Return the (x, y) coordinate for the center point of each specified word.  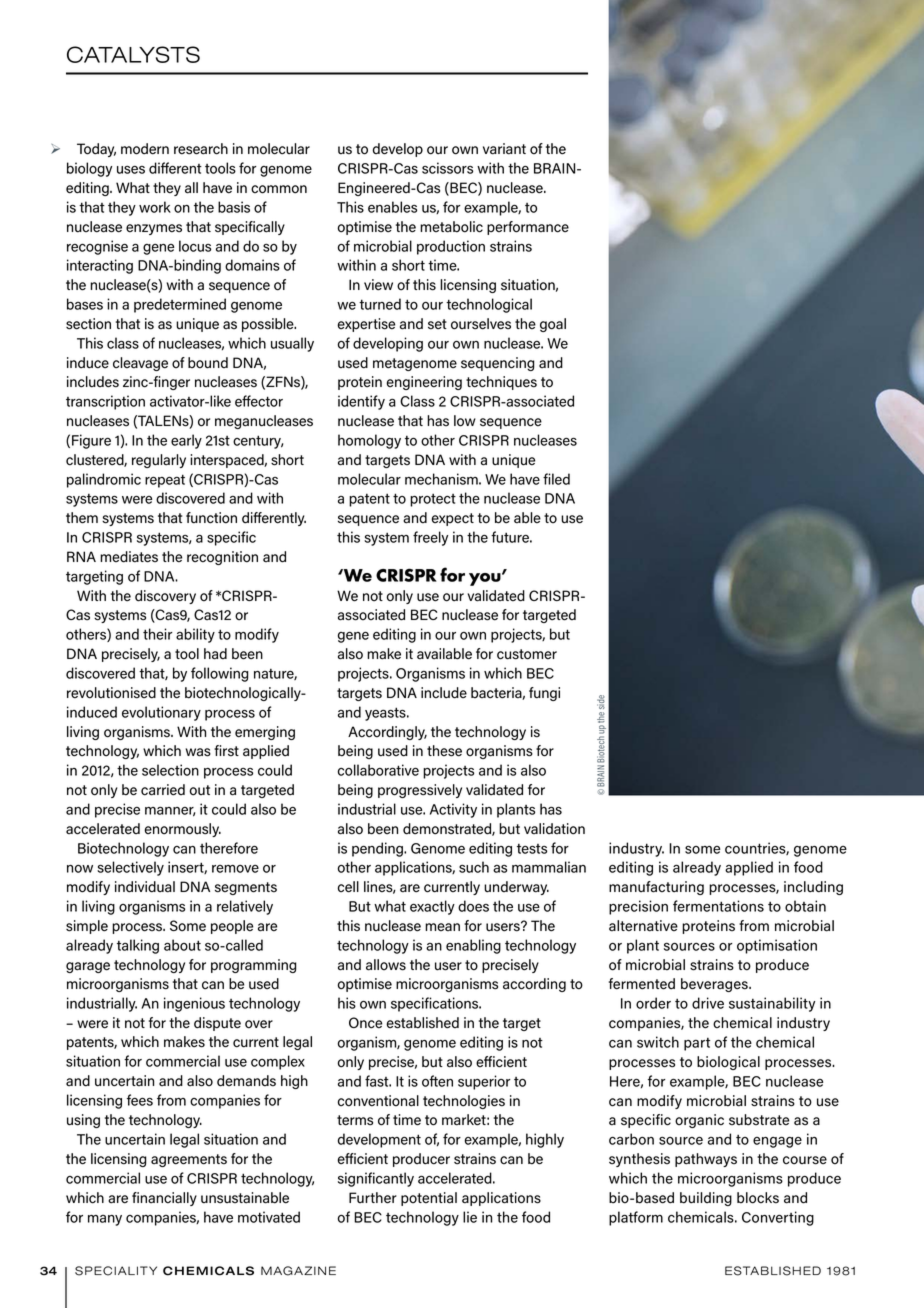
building (706, 1199)
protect (433, 500)
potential (429, 1199)
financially (164, 1199)
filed (556, 479)
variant (504, 149)
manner (170, 811)
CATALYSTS (133, 54)
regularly (159, 461)
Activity (453, 810)
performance (528, 228)
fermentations (718, 906)
